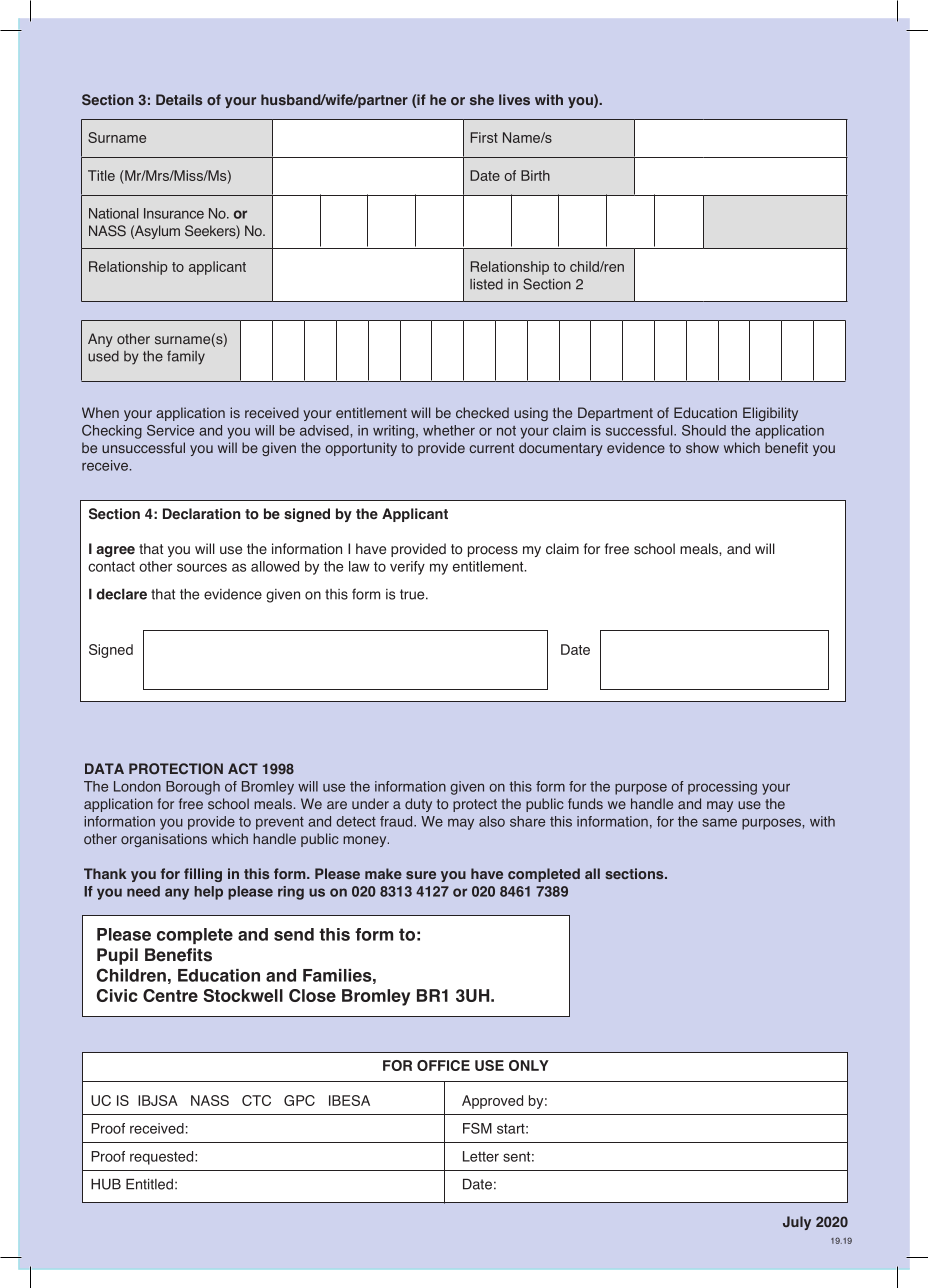  I want to click on Birth, so click(535, 175).
